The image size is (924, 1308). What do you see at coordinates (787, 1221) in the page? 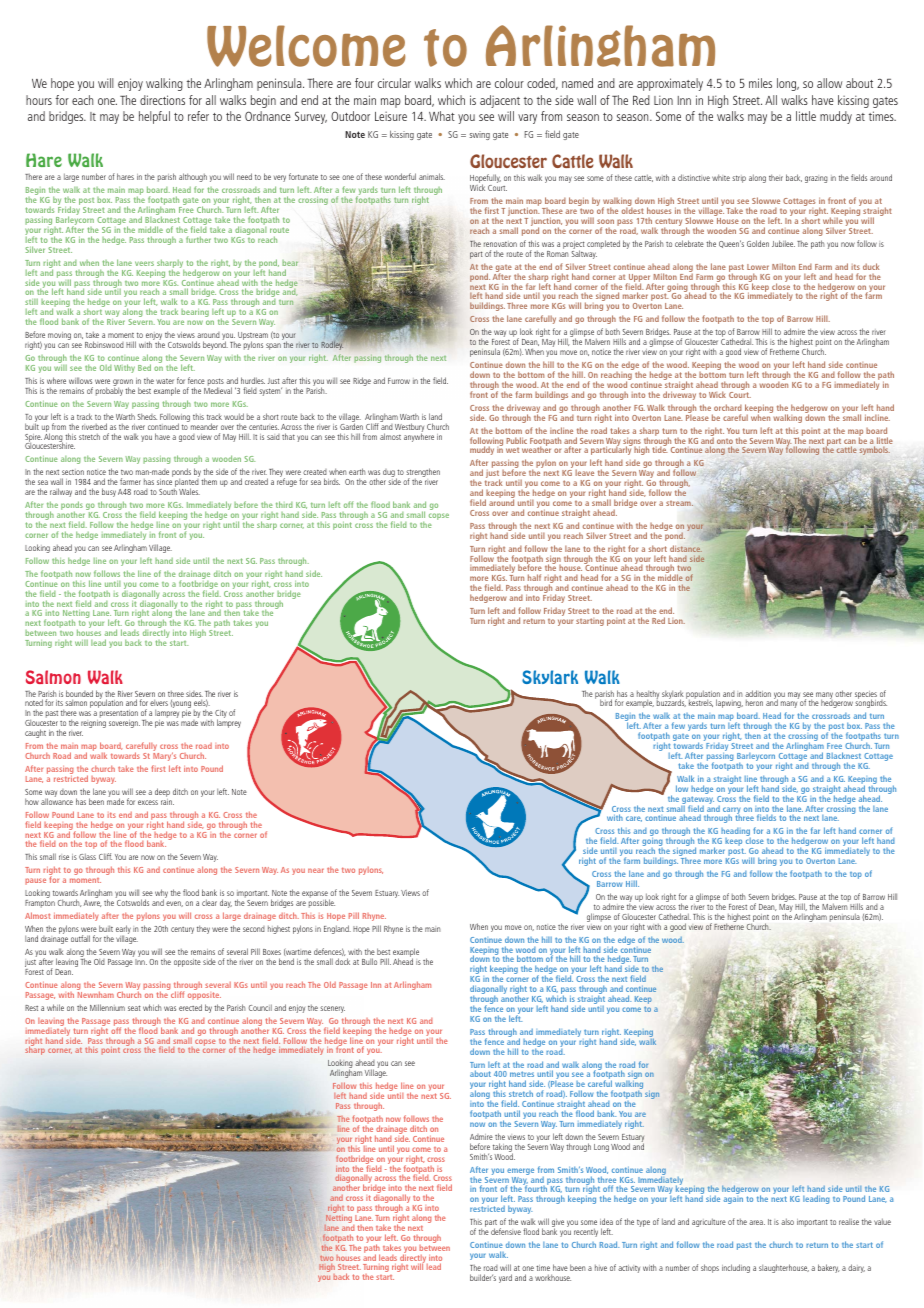
I see `also` at bounding box center [787, 1221].
